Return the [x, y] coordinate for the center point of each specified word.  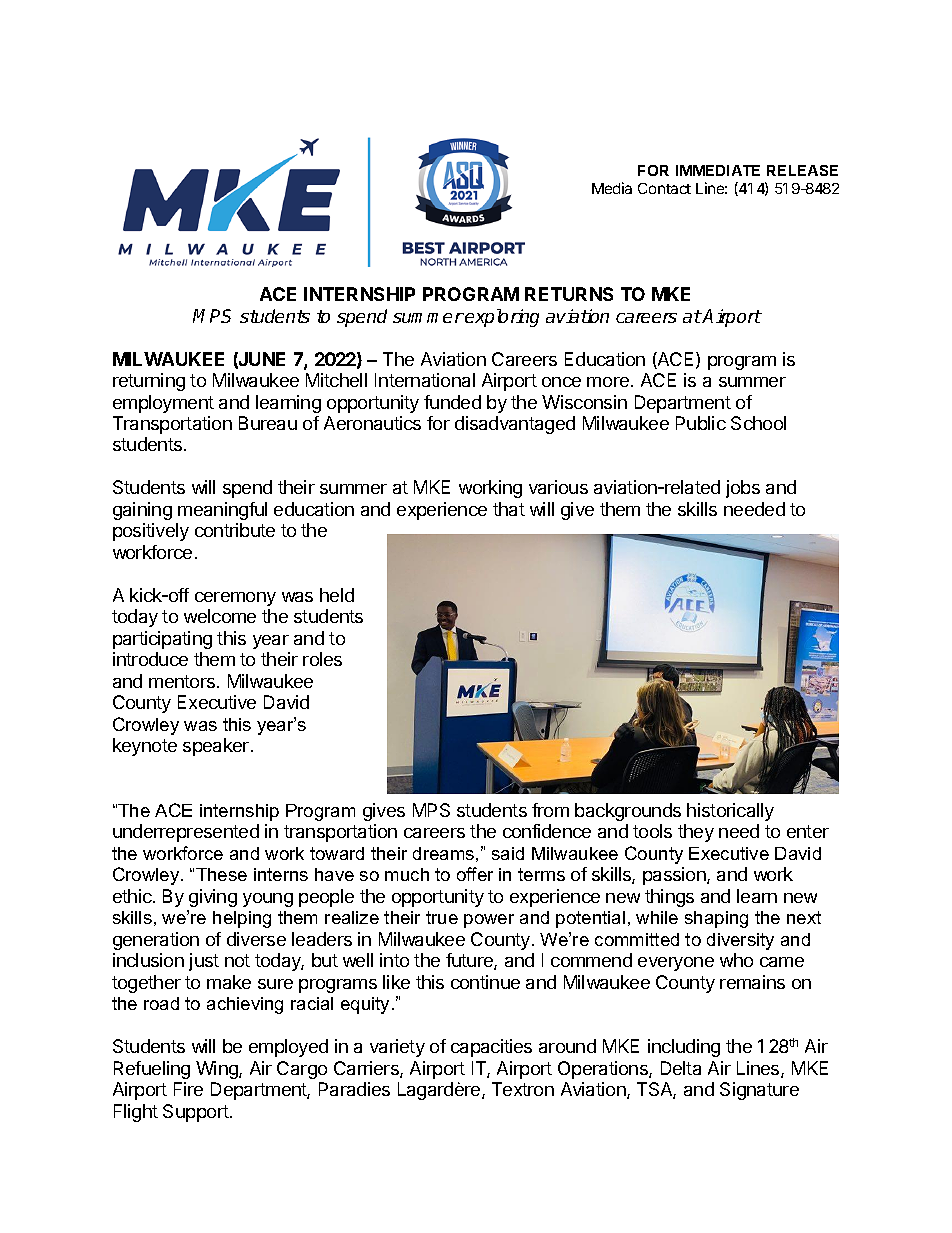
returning [149, 382]
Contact [664, 188]
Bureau [268, 423]
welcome [220, 616]
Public [701, 423]
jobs [743, 489]
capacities [491, 1048]
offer [475, 874]
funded [452, 402]
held [337, 595]
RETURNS [569, 294]
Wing [218, 1070]
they [696, 833]
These [221, 874]
